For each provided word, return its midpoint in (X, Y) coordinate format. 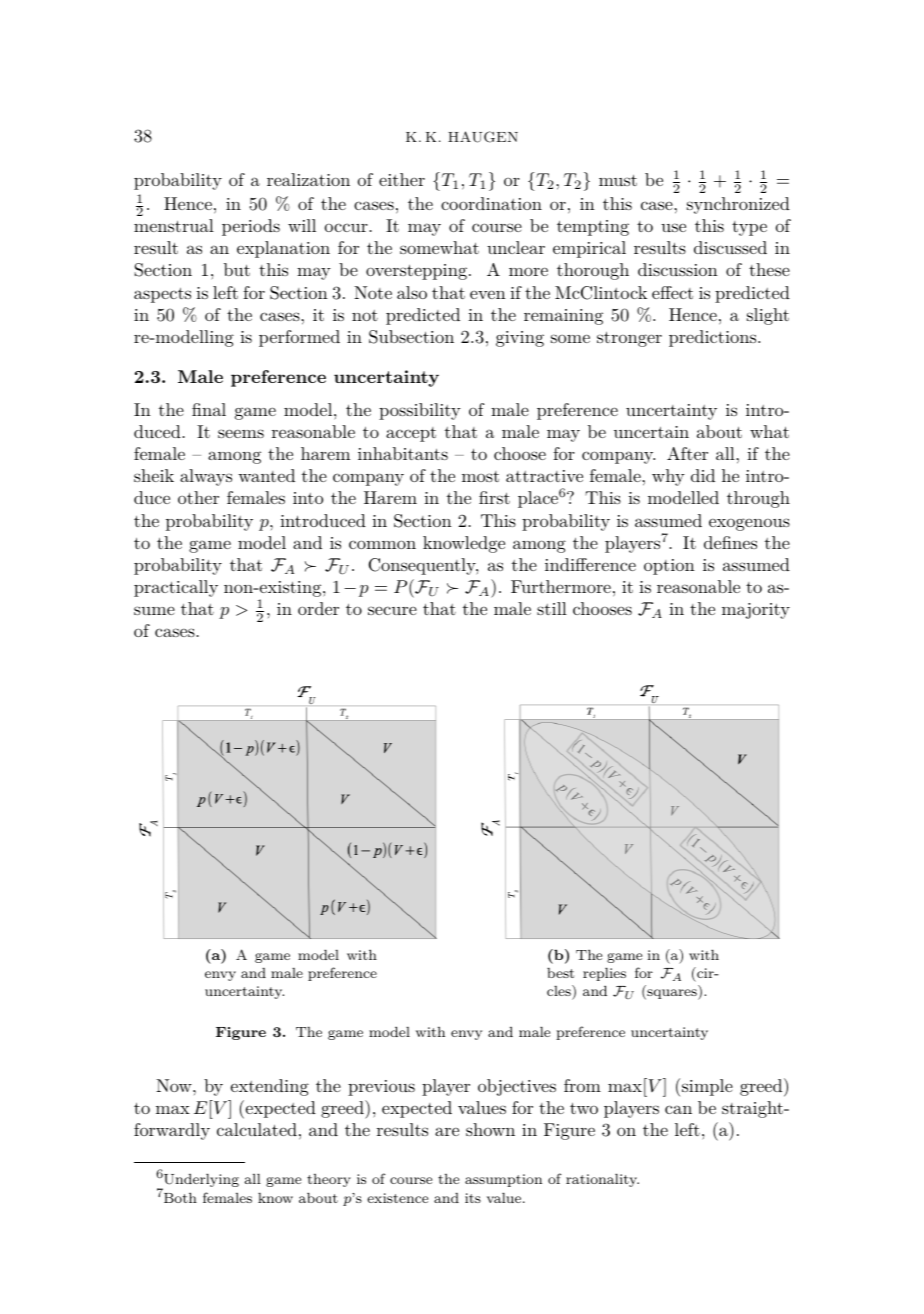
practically (176, 588)
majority (756, 611)
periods (251, 227)
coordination (491, 203)
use (673, 227)
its (473, 1198)
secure (392, 610)
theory (329, 1180)
